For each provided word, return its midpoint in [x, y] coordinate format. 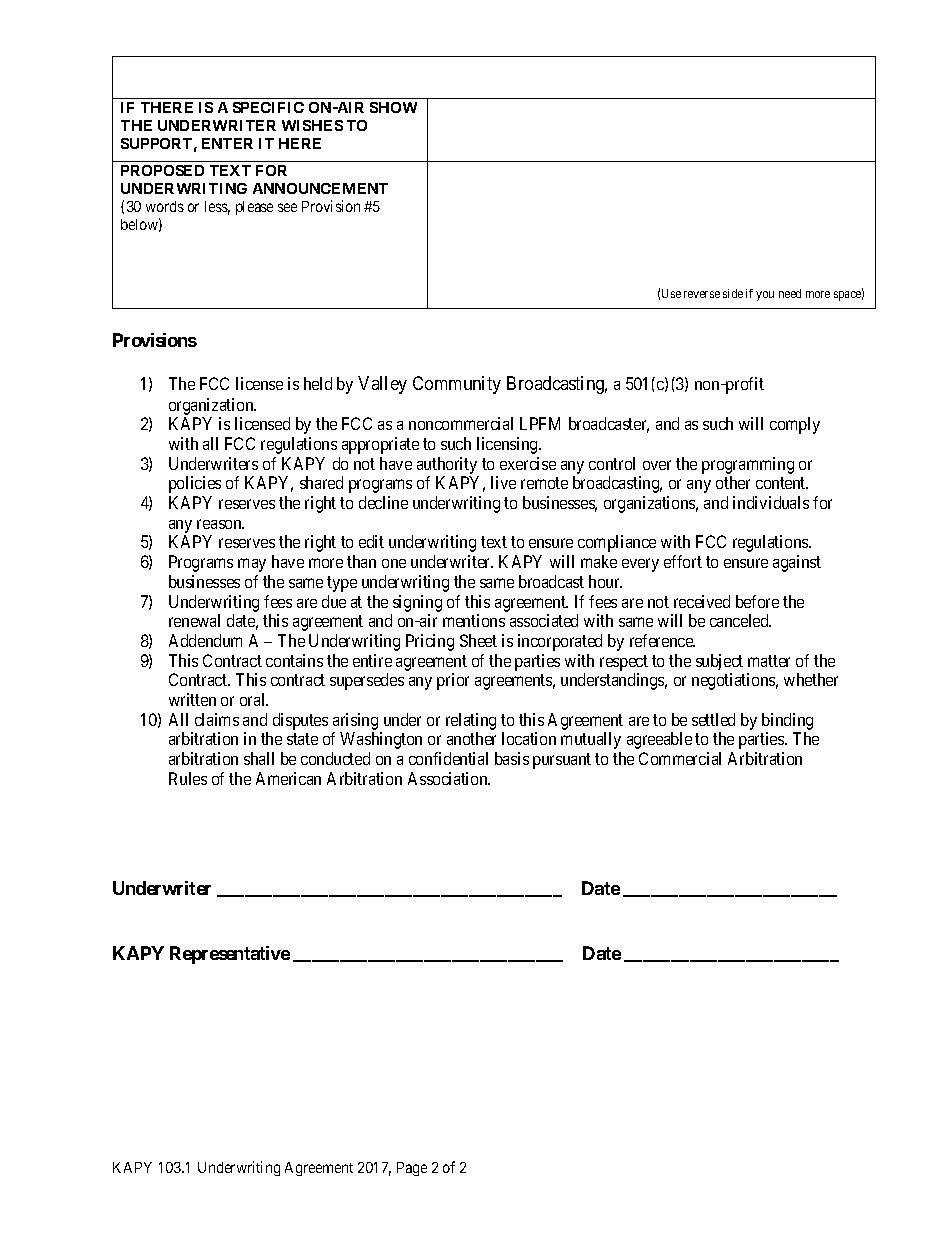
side [733, 293]
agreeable [659, 740]
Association [449, 778]
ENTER [227, 143]
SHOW [393, 107]
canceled [740, 620]
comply [795, 425]
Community [457, 385]
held [318, 383]
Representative [230, 955]
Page [412, 1169]
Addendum [205, 640]
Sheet [478, 640]
